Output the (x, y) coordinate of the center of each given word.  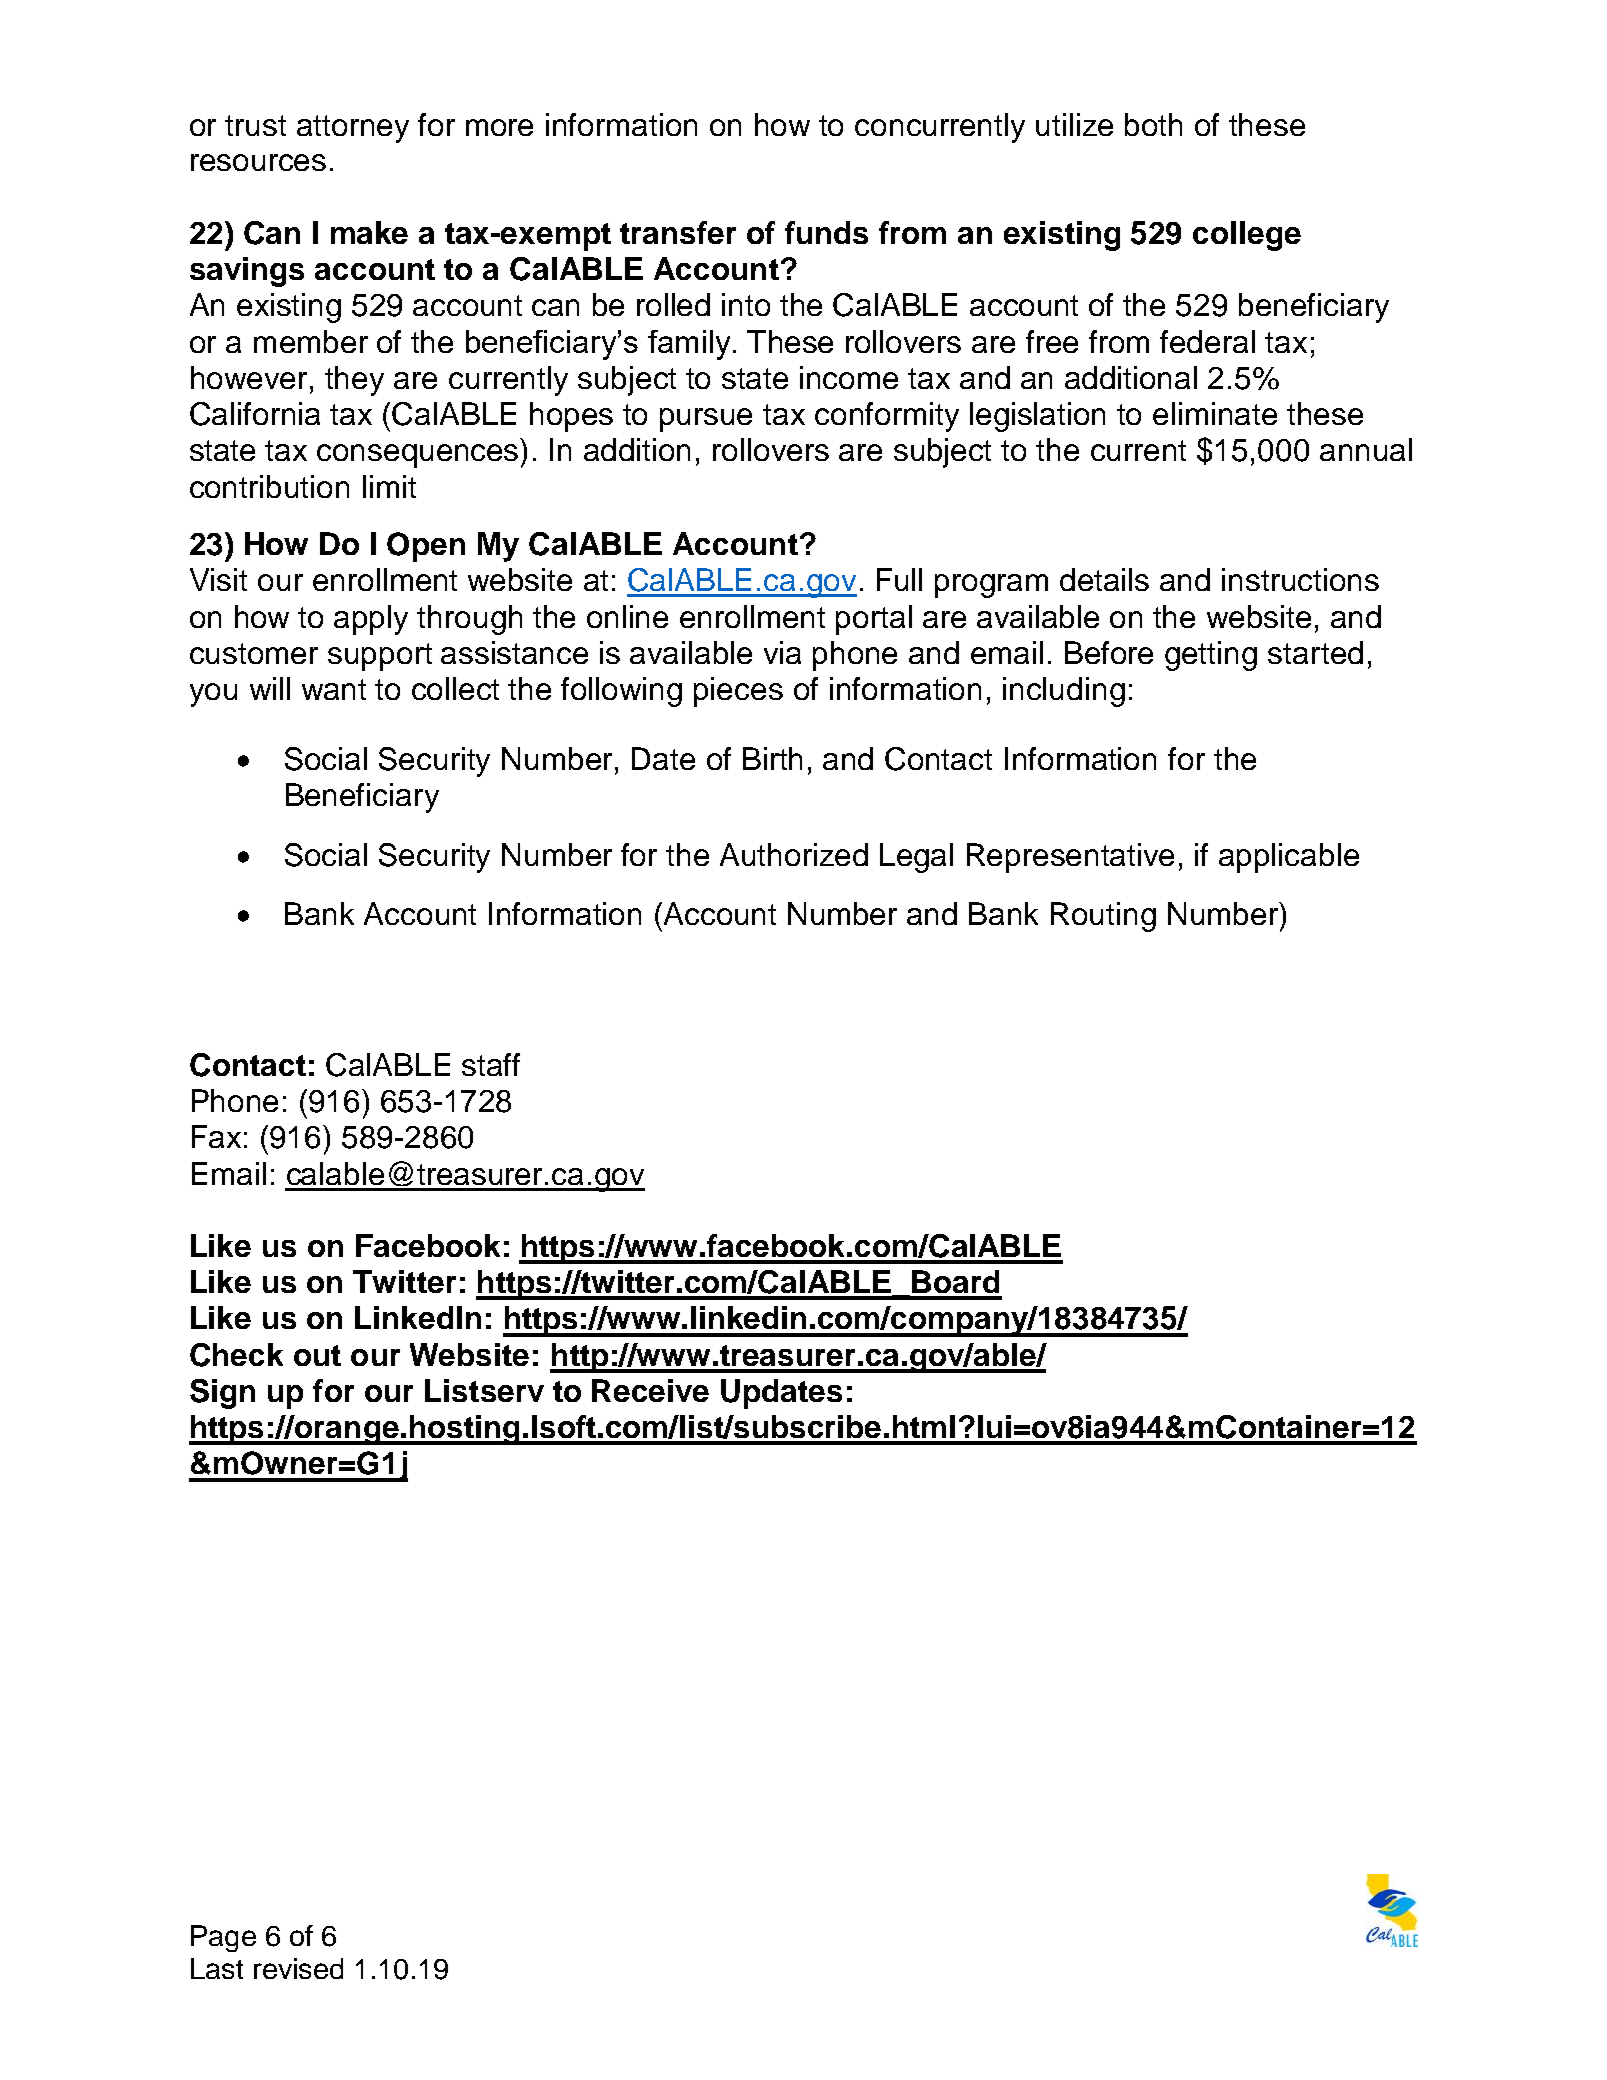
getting (1211, 656)
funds (826, 232)
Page (223, 1938)
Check (236, 1355)
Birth (772, 758)
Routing (1103, 917)
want (334, 689)
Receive (650, 1390)
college (1247, 236)
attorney (353, 129)
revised (298, 1968)
